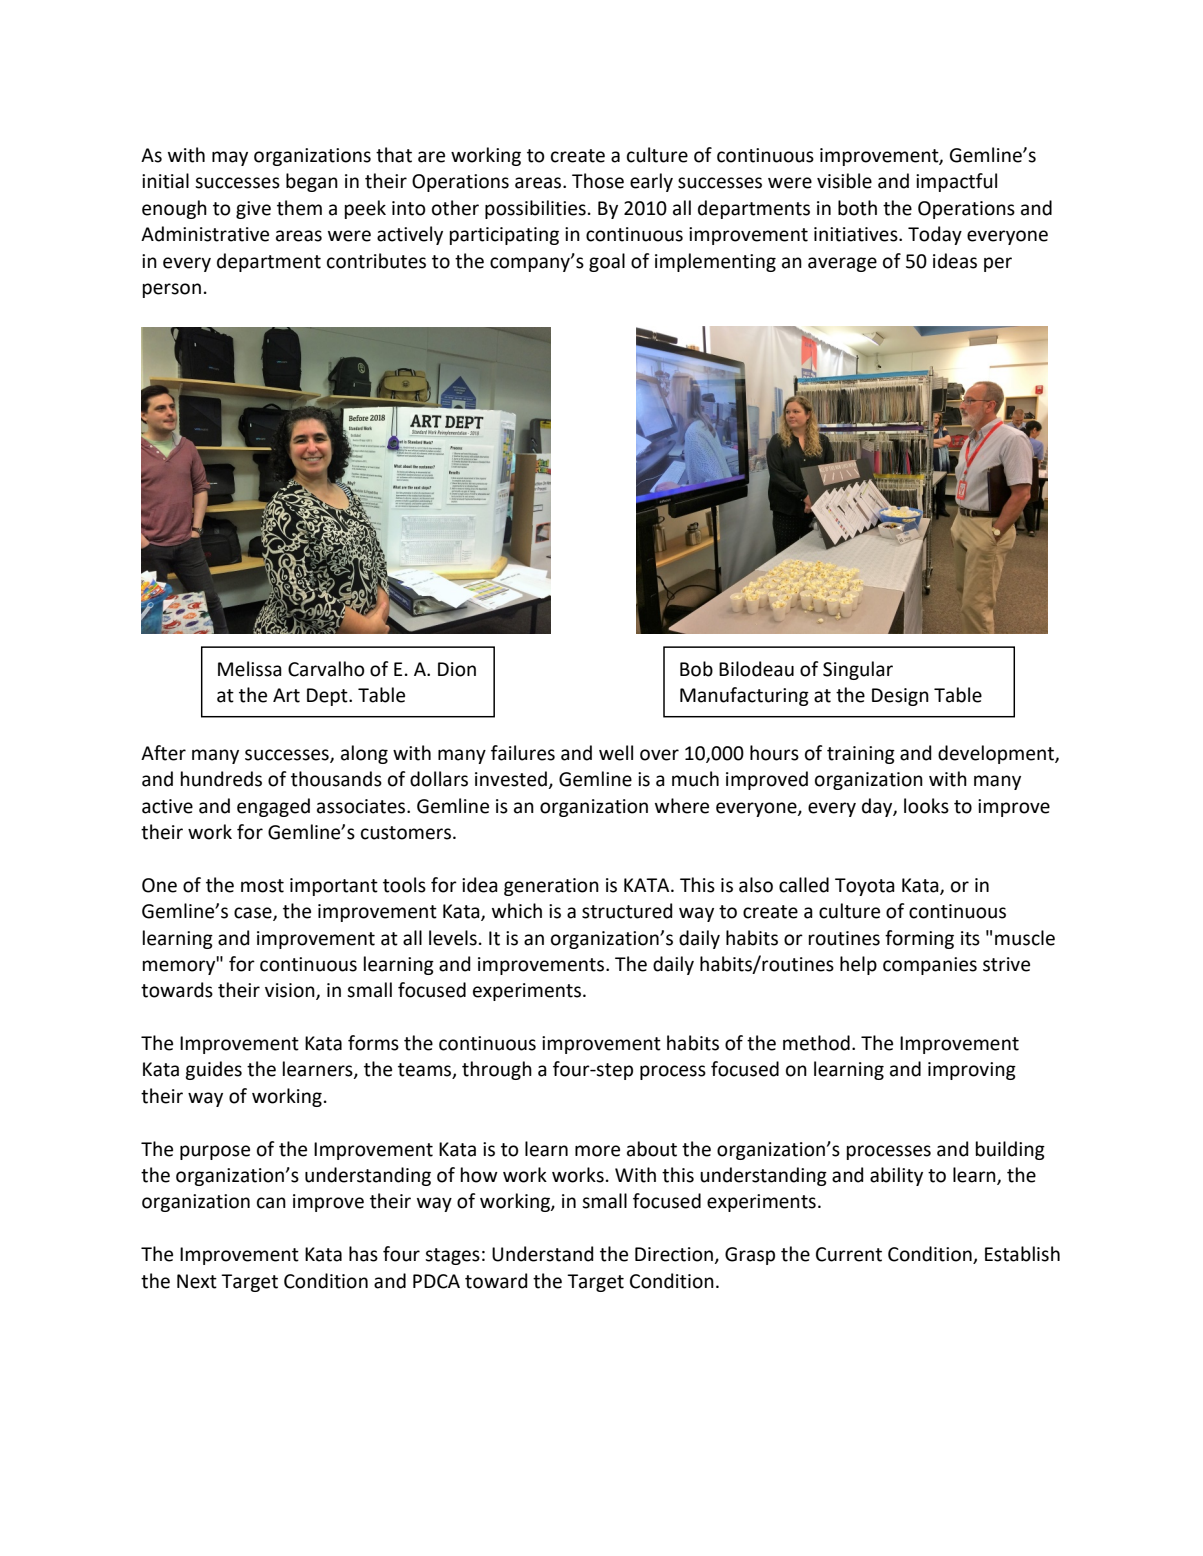 The image size is (1203, 1556). I want to click on through, so click(497, 1070).
